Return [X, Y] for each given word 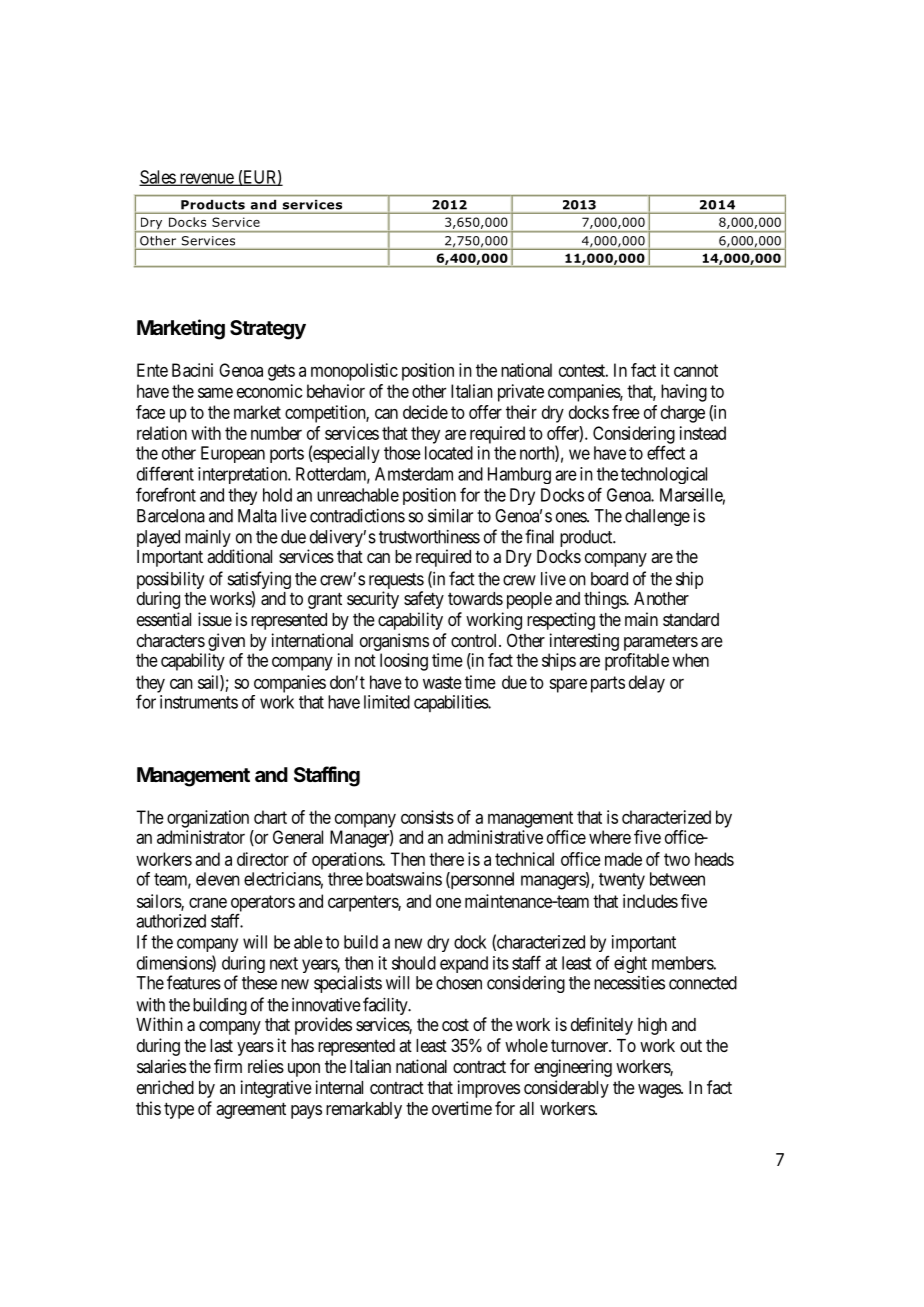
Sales [158, 178]
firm [228, 1066]
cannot [696, 370]
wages [660, 1091]
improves [489, 1089]
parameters [661, 643]
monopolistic [354, 372]
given [226, 642]
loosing [404, 662]
